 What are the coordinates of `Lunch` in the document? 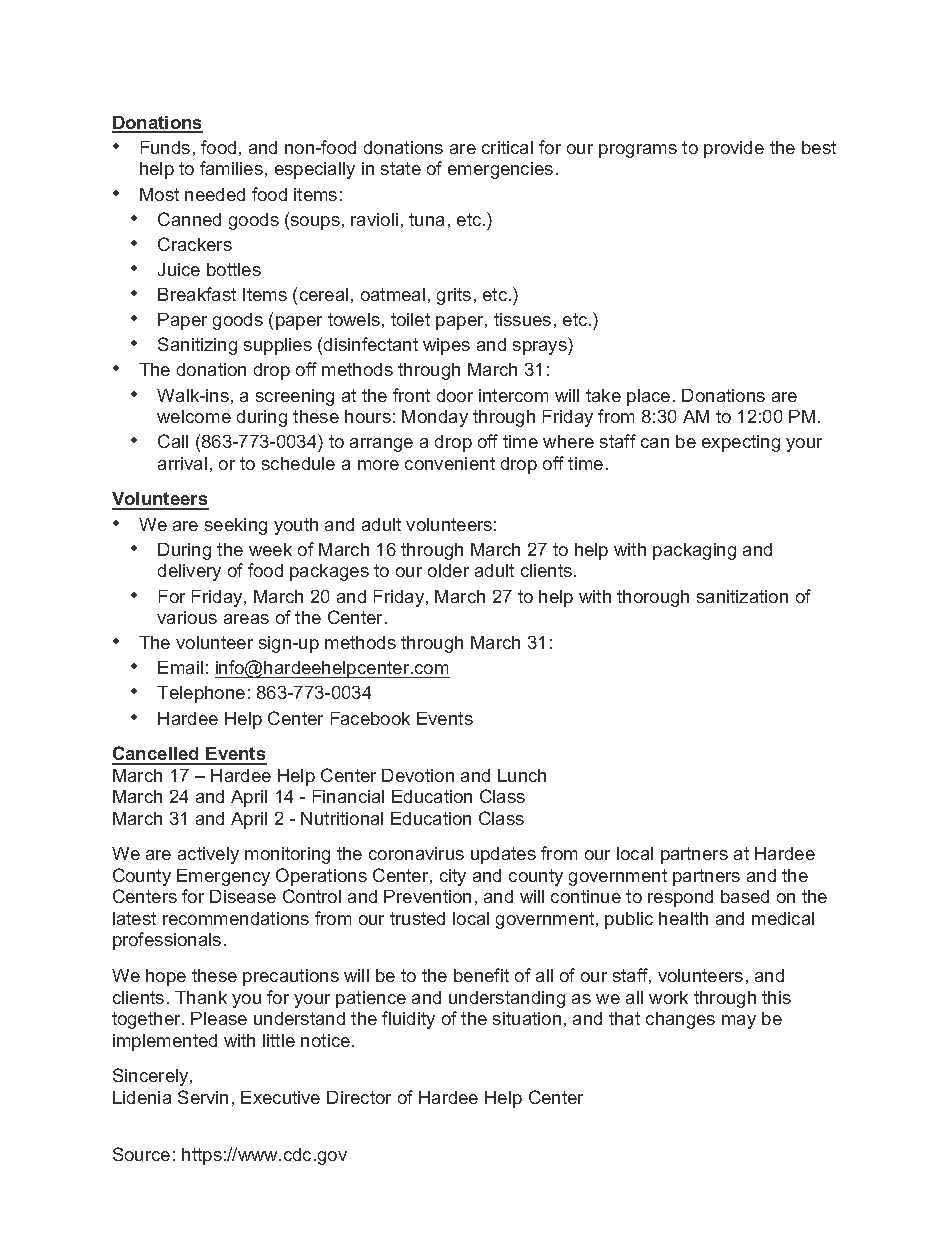 It's located at (522, 775).
